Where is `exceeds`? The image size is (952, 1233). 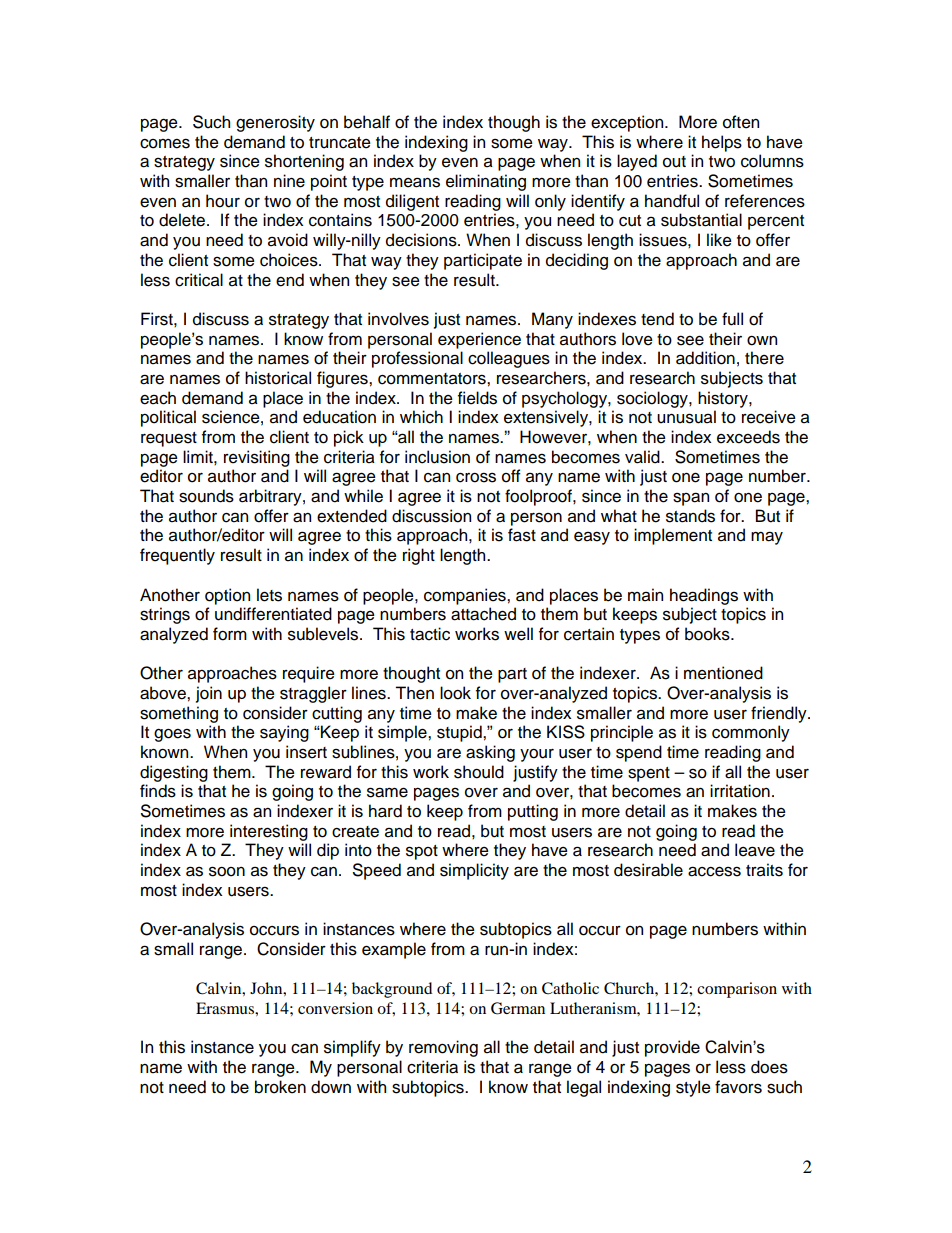 exceeds is located at coordinates (748, 437).
